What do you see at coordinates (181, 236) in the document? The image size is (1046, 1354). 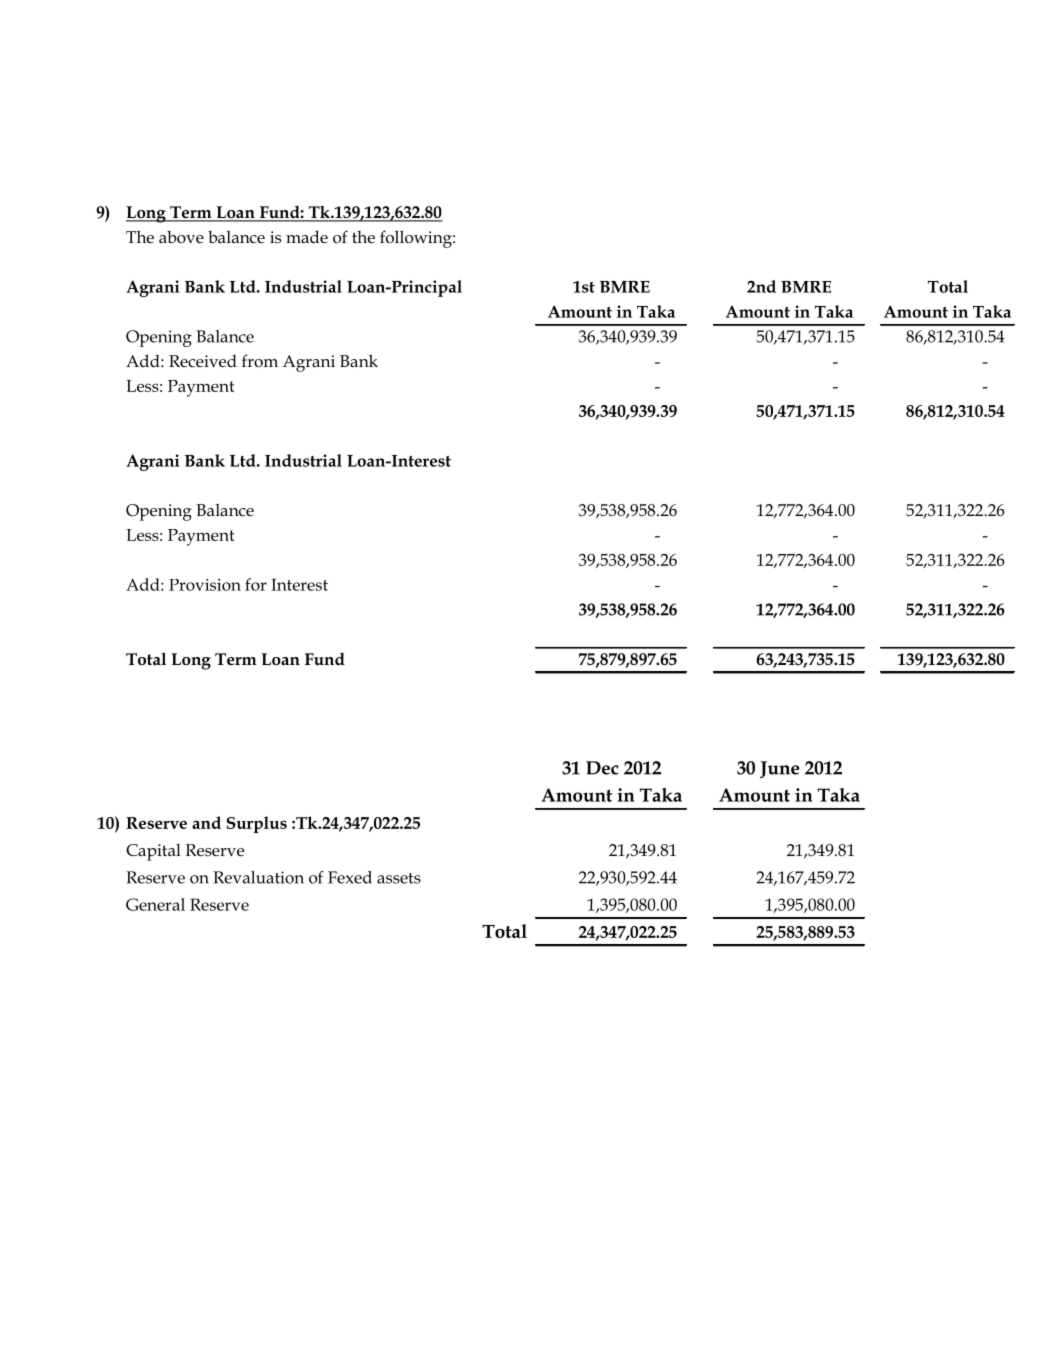 I see `above` at bounding box center [181, 236].
